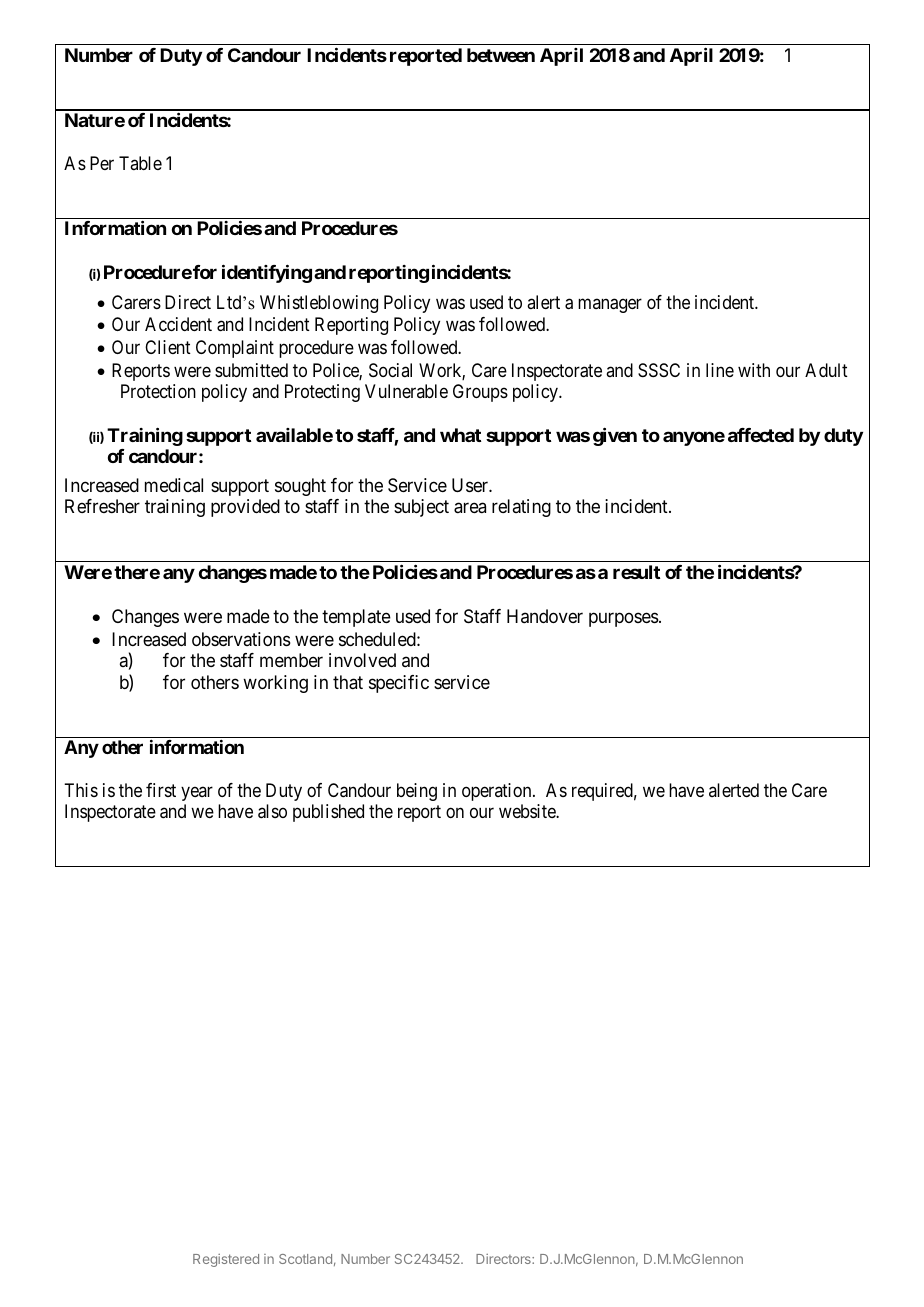 The width and height of the document is (924, 1307). Describe the element at coordinates (174, 485) in the document. I see `medical` at that location.
